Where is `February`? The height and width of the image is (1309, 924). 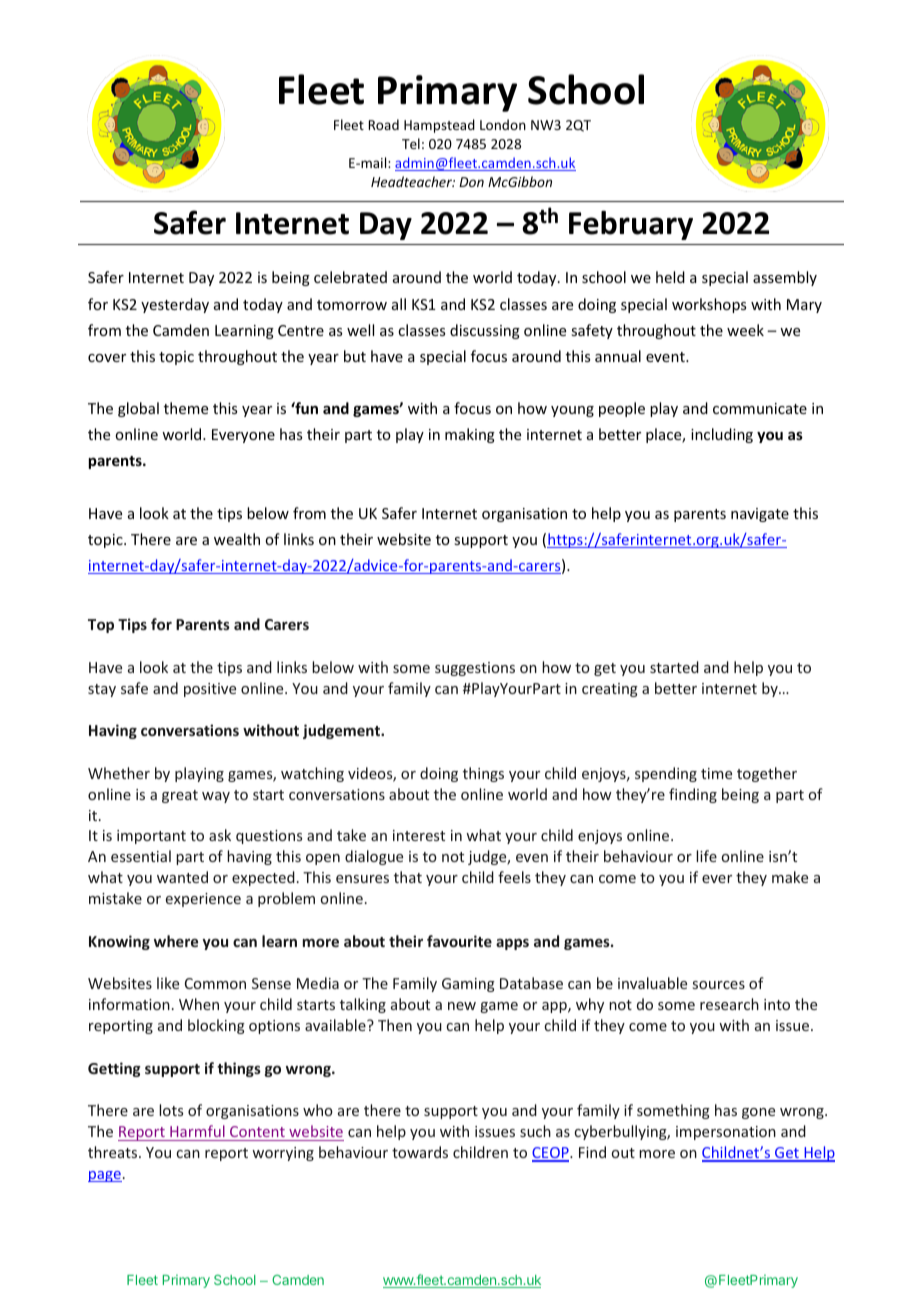 February is located at coordinates (631, 225).
